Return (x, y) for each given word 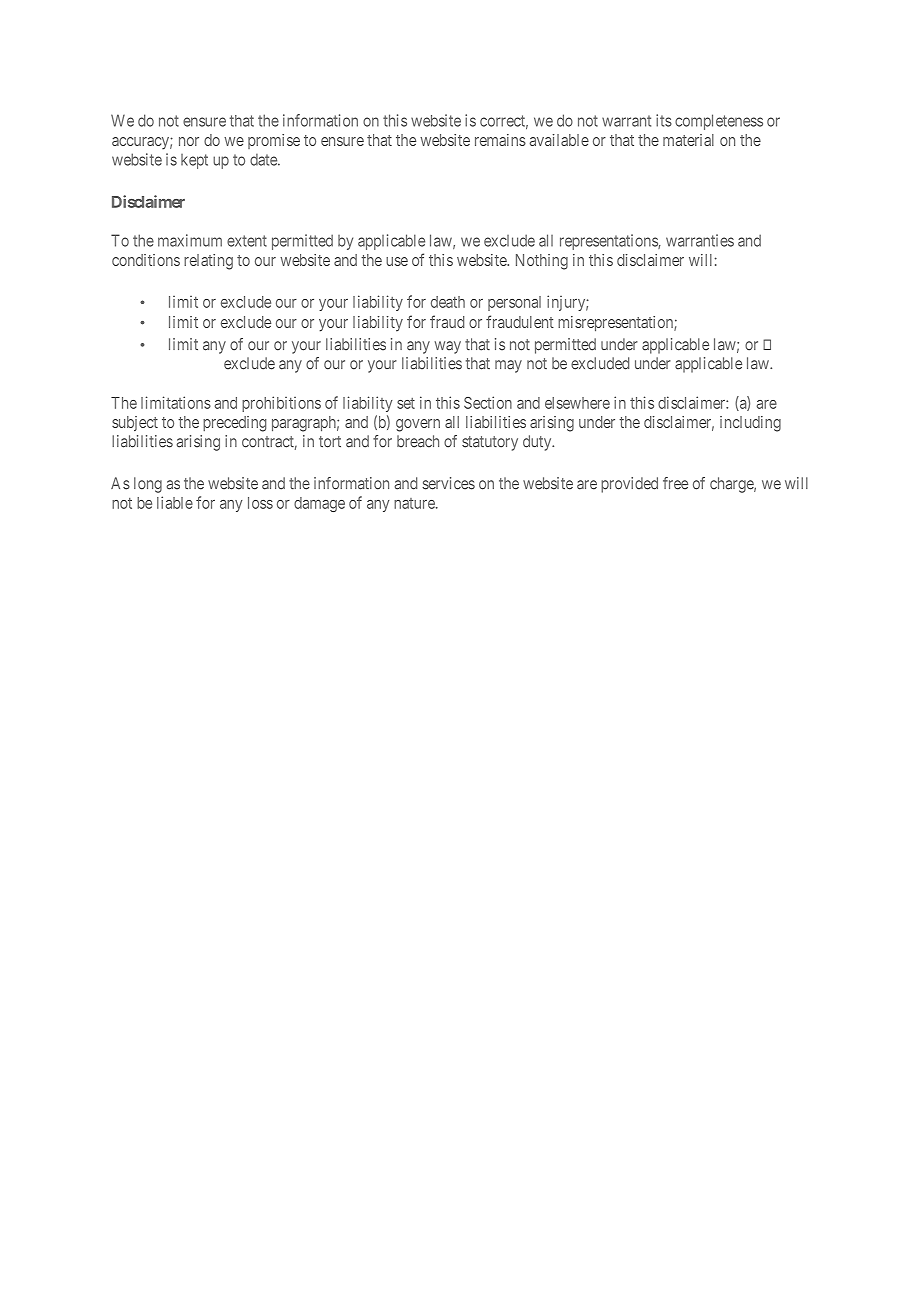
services (448, 483)
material (688, 140)
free (675, 483)
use (397, 261)
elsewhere (577, 403)
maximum (190, 240)
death (448, 302)
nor (189, 141)
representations (609, 242)
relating (208, 262)
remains (500, 140)
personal (514, 303)
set (406, 403)
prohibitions (281, 404)
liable (175, 502)
